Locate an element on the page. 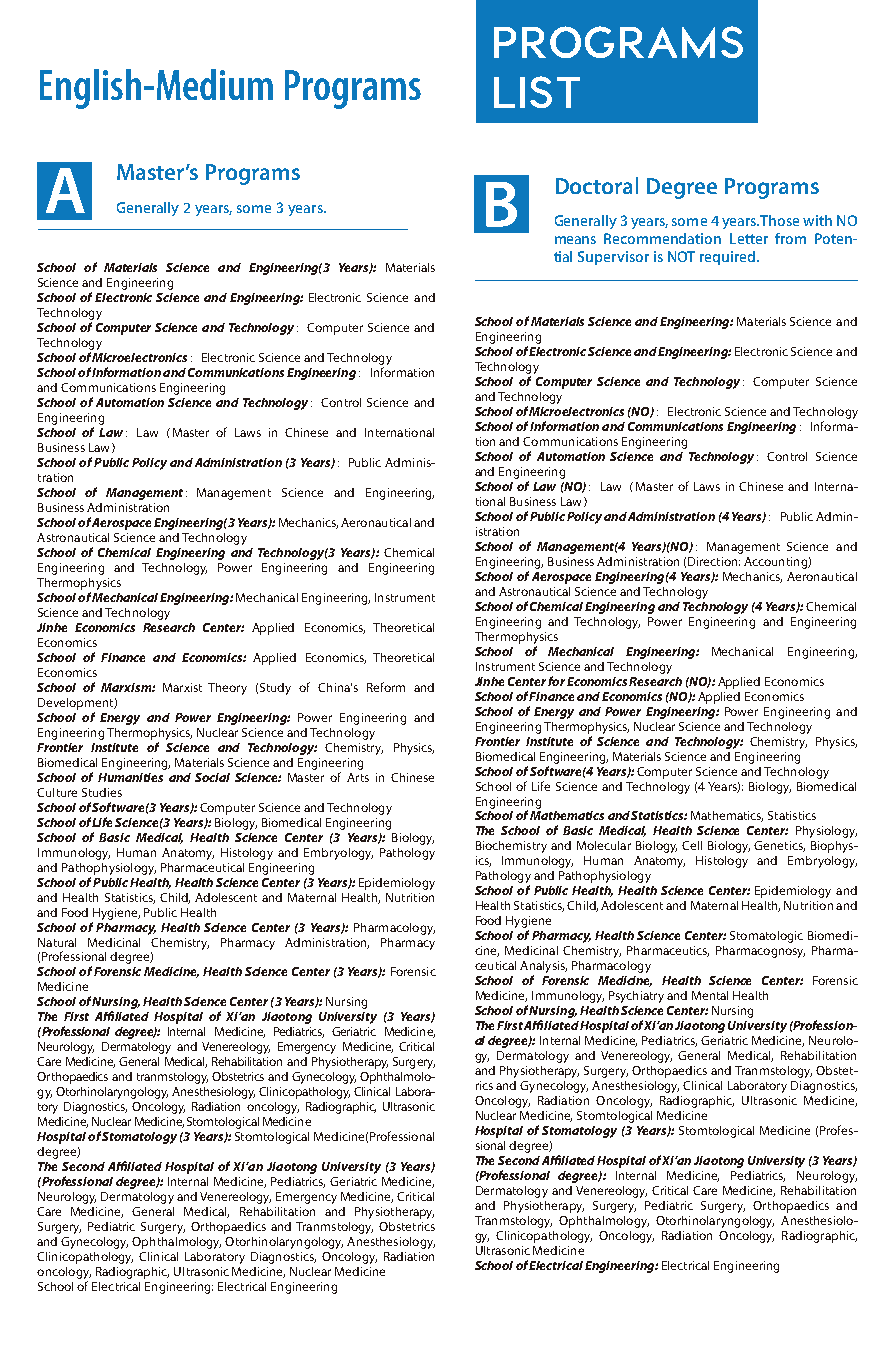 This page has width=896, height=1345. LIST is located at coordinates (537, 92).
